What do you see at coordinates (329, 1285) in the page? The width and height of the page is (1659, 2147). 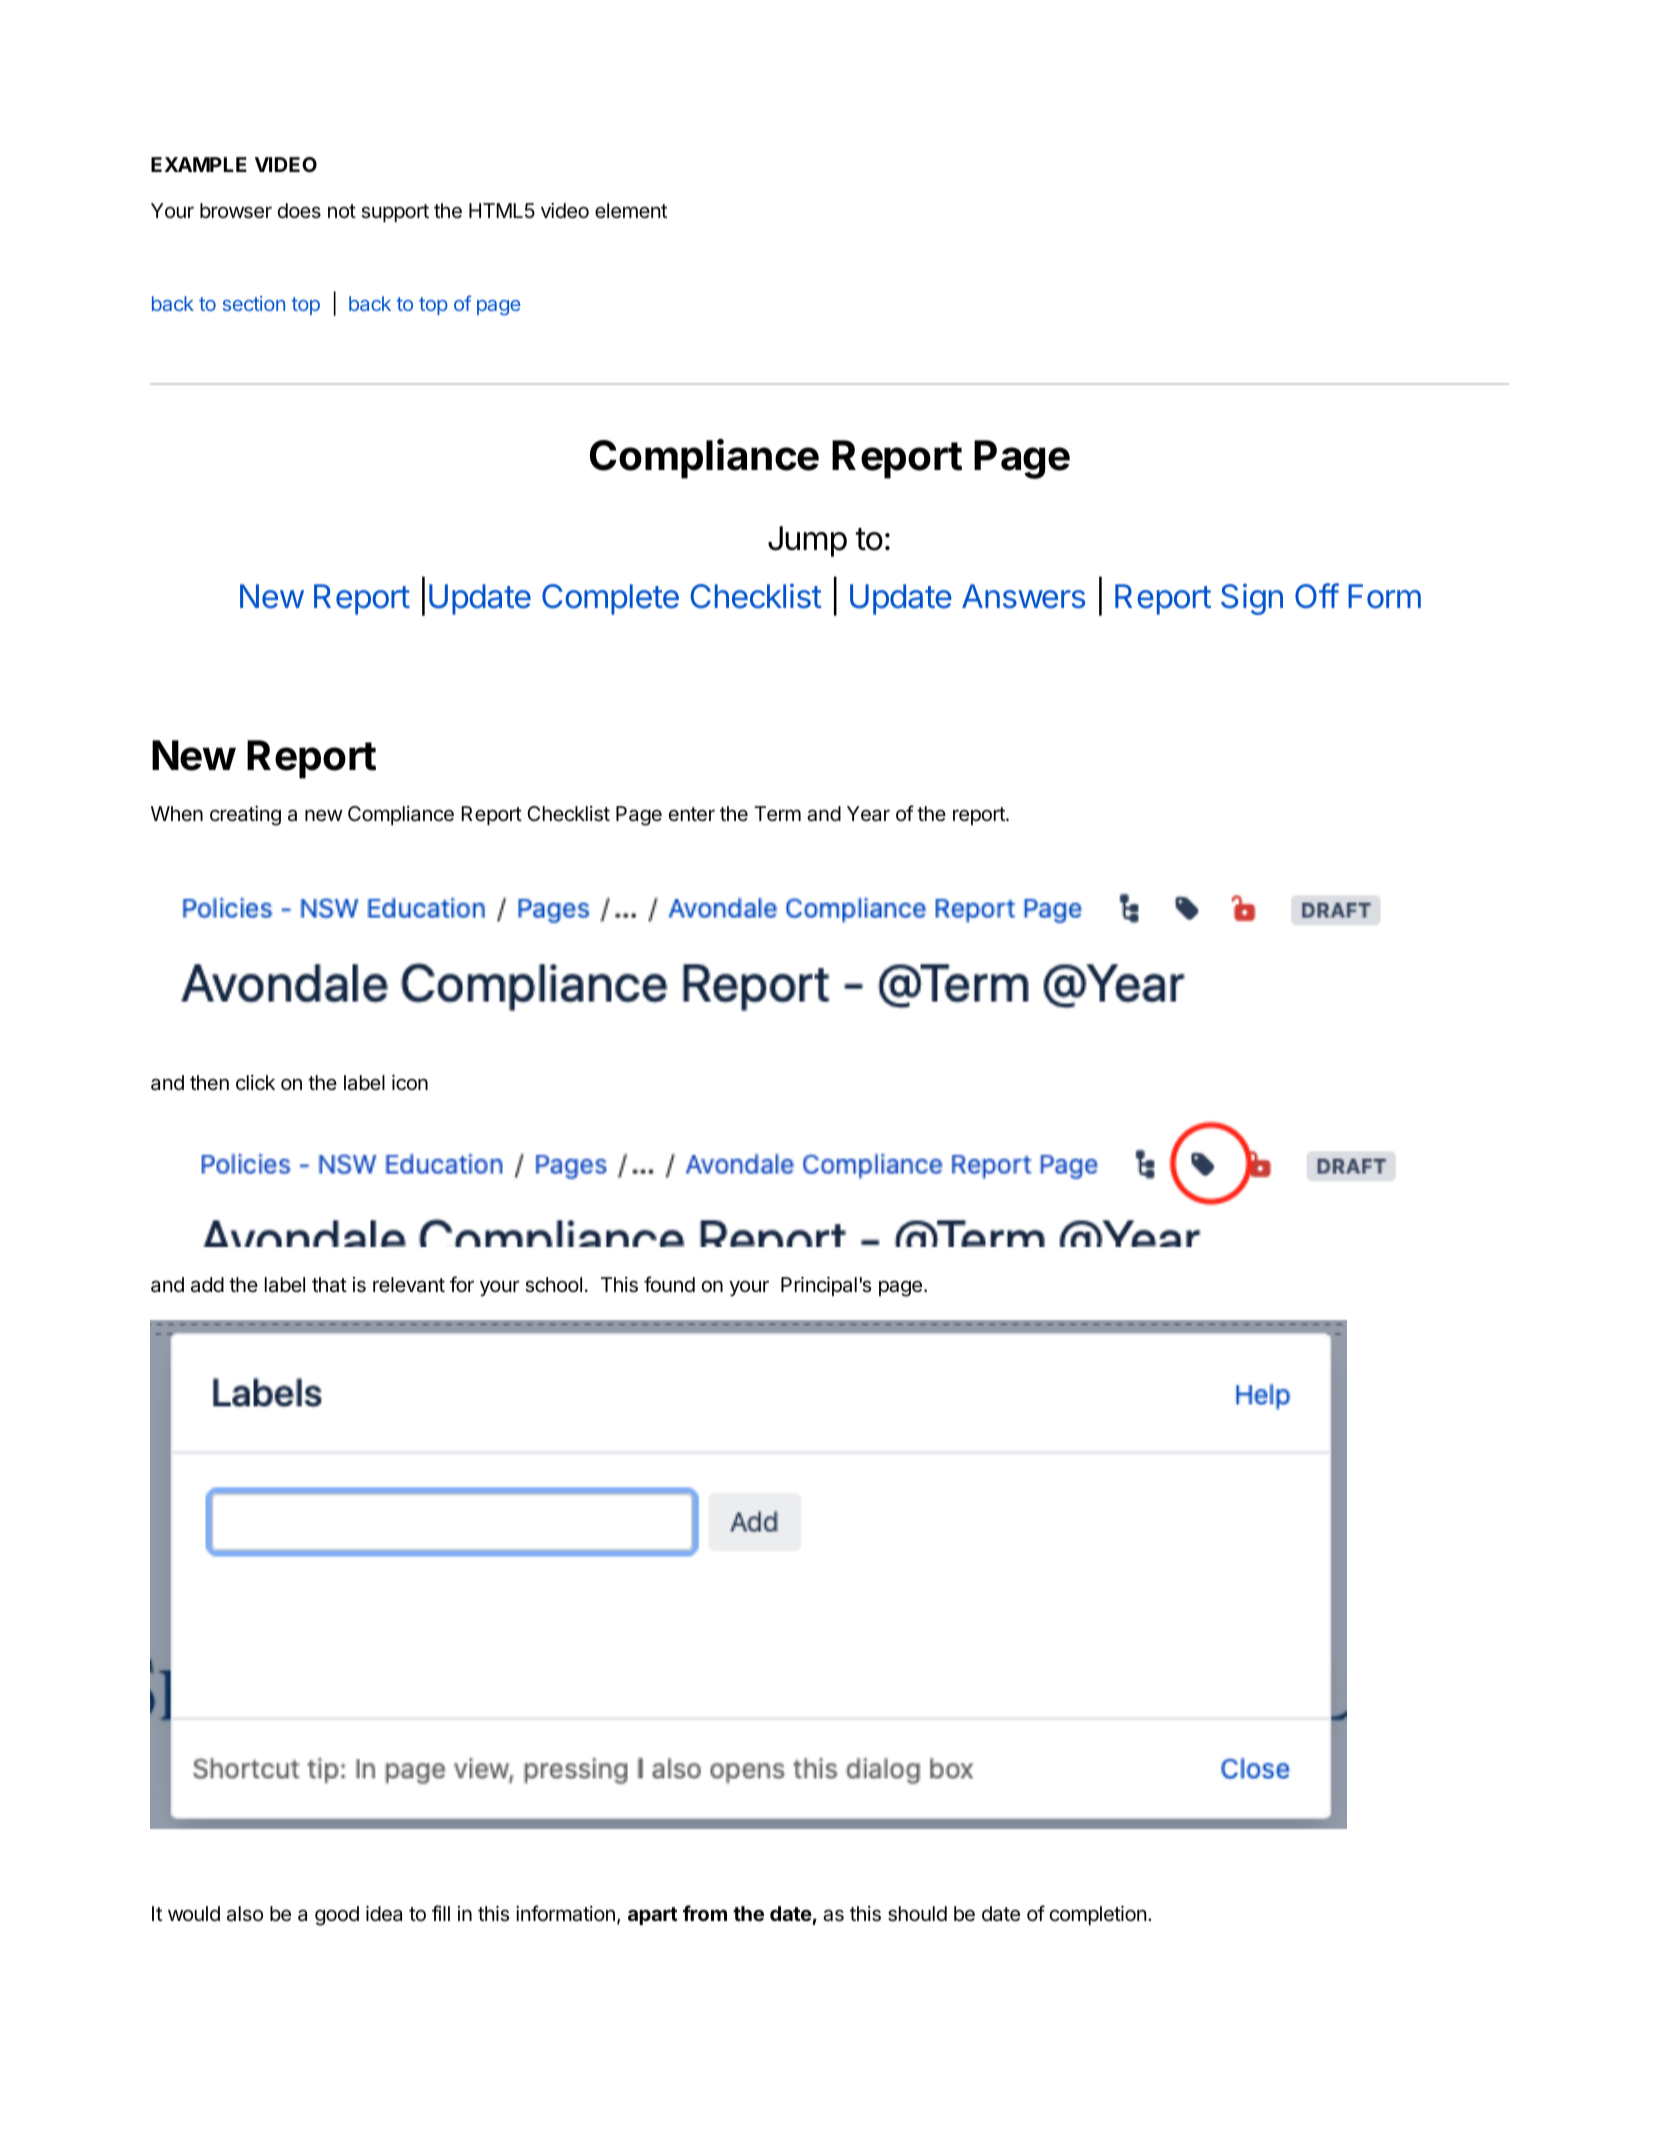 I see `that` at bounding box center [329, 1285].
